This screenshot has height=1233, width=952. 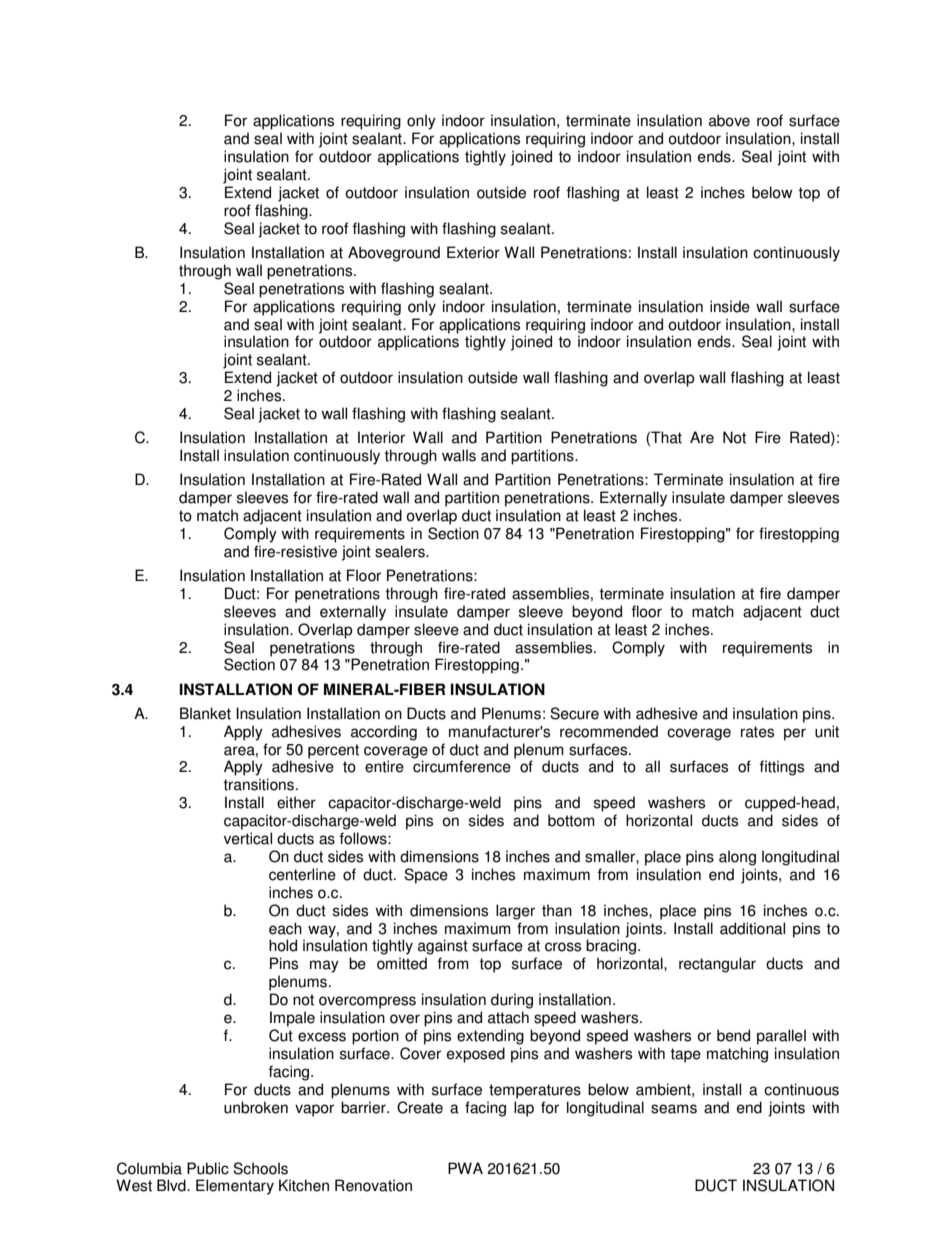 What do you see at coordinates (757, 732) in the screenshot?
I see `rates` at bounding box center [757, 732].
